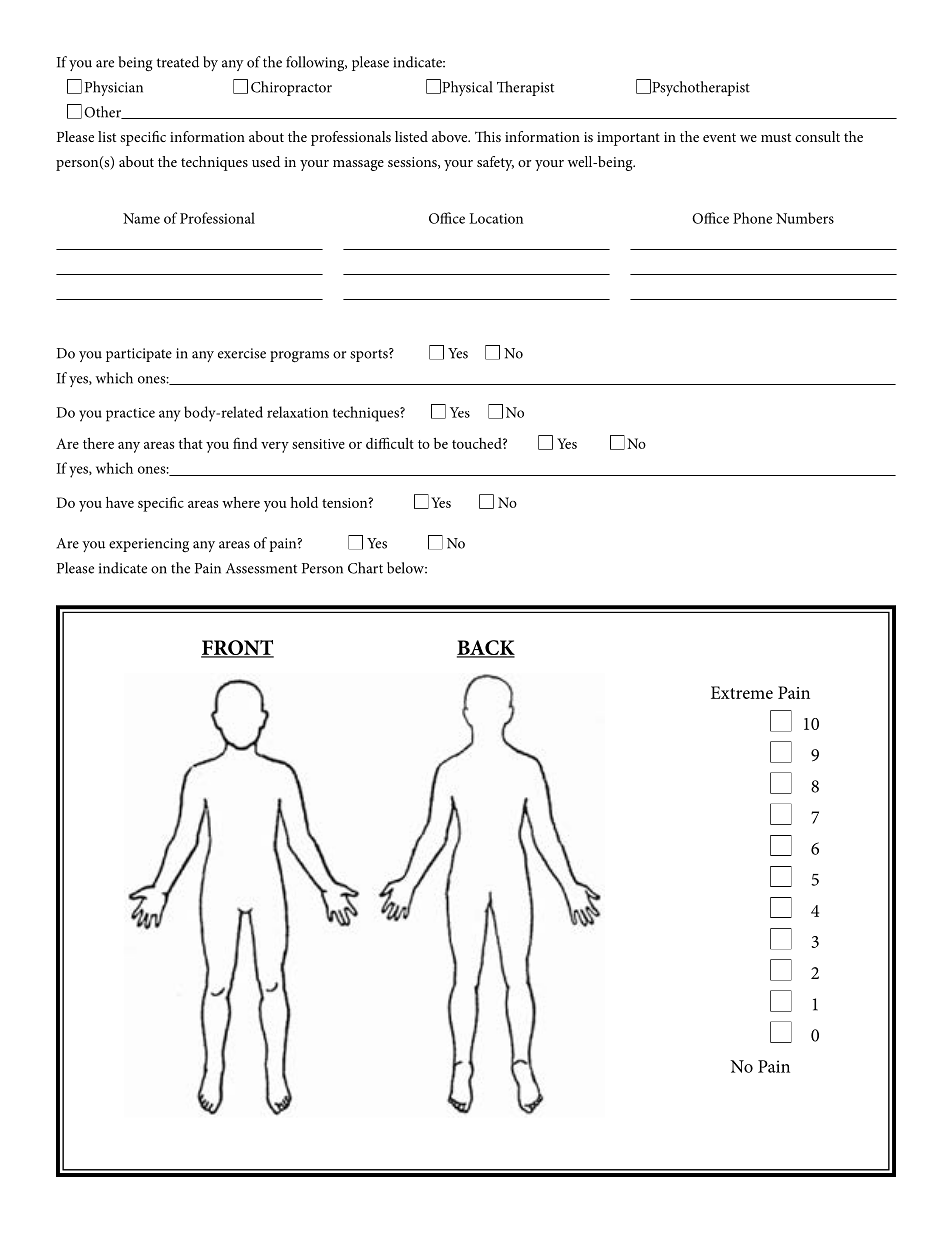 Image resolution: width=952 pixels, height=1233 pixels. Describe the element at coordinates (141, 218) in the screenshot. I see `Name` at that location.
